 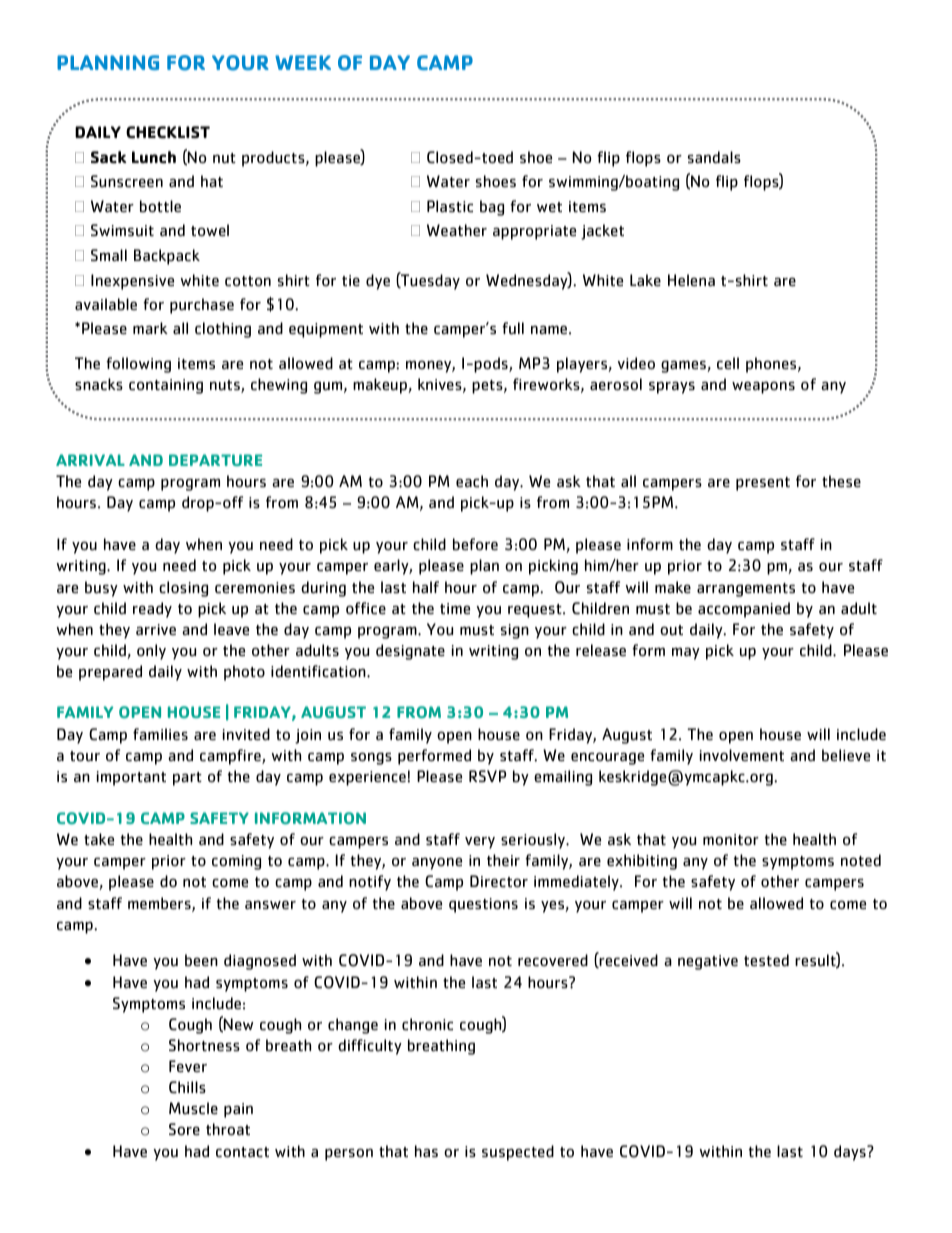 I want to click on days, so click(x=851, y=1153).
